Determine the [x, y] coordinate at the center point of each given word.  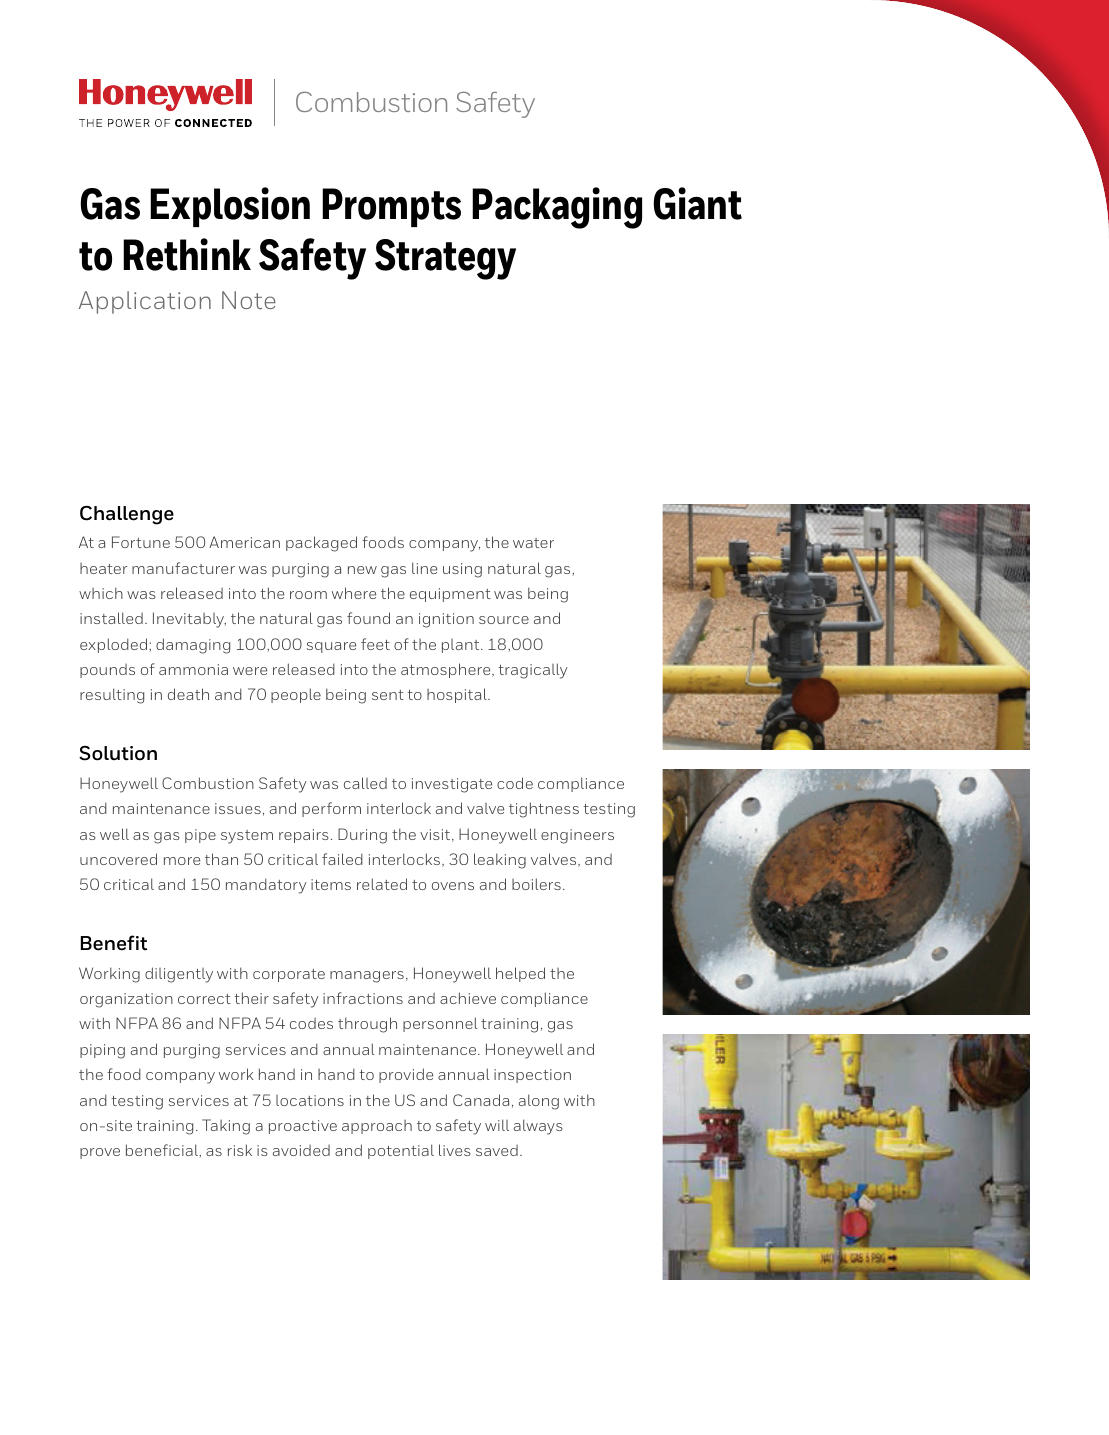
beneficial [163, 1151]
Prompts [391, 207]
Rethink [187, 254]
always [538, 1127]
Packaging [557, 208]
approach [377, 1127]
